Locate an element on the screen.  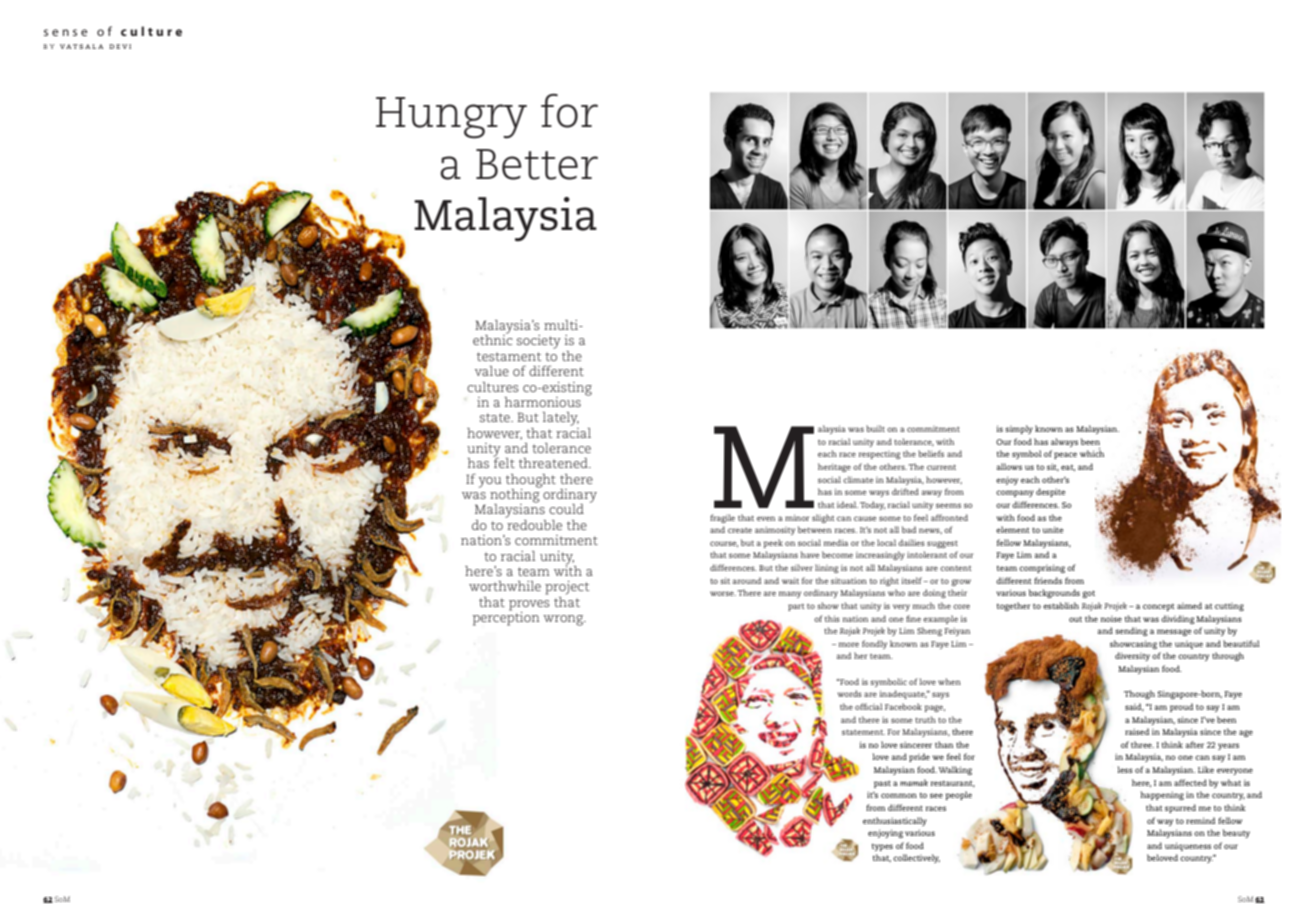
enthusiastically is located at coordinates (895, 821).
